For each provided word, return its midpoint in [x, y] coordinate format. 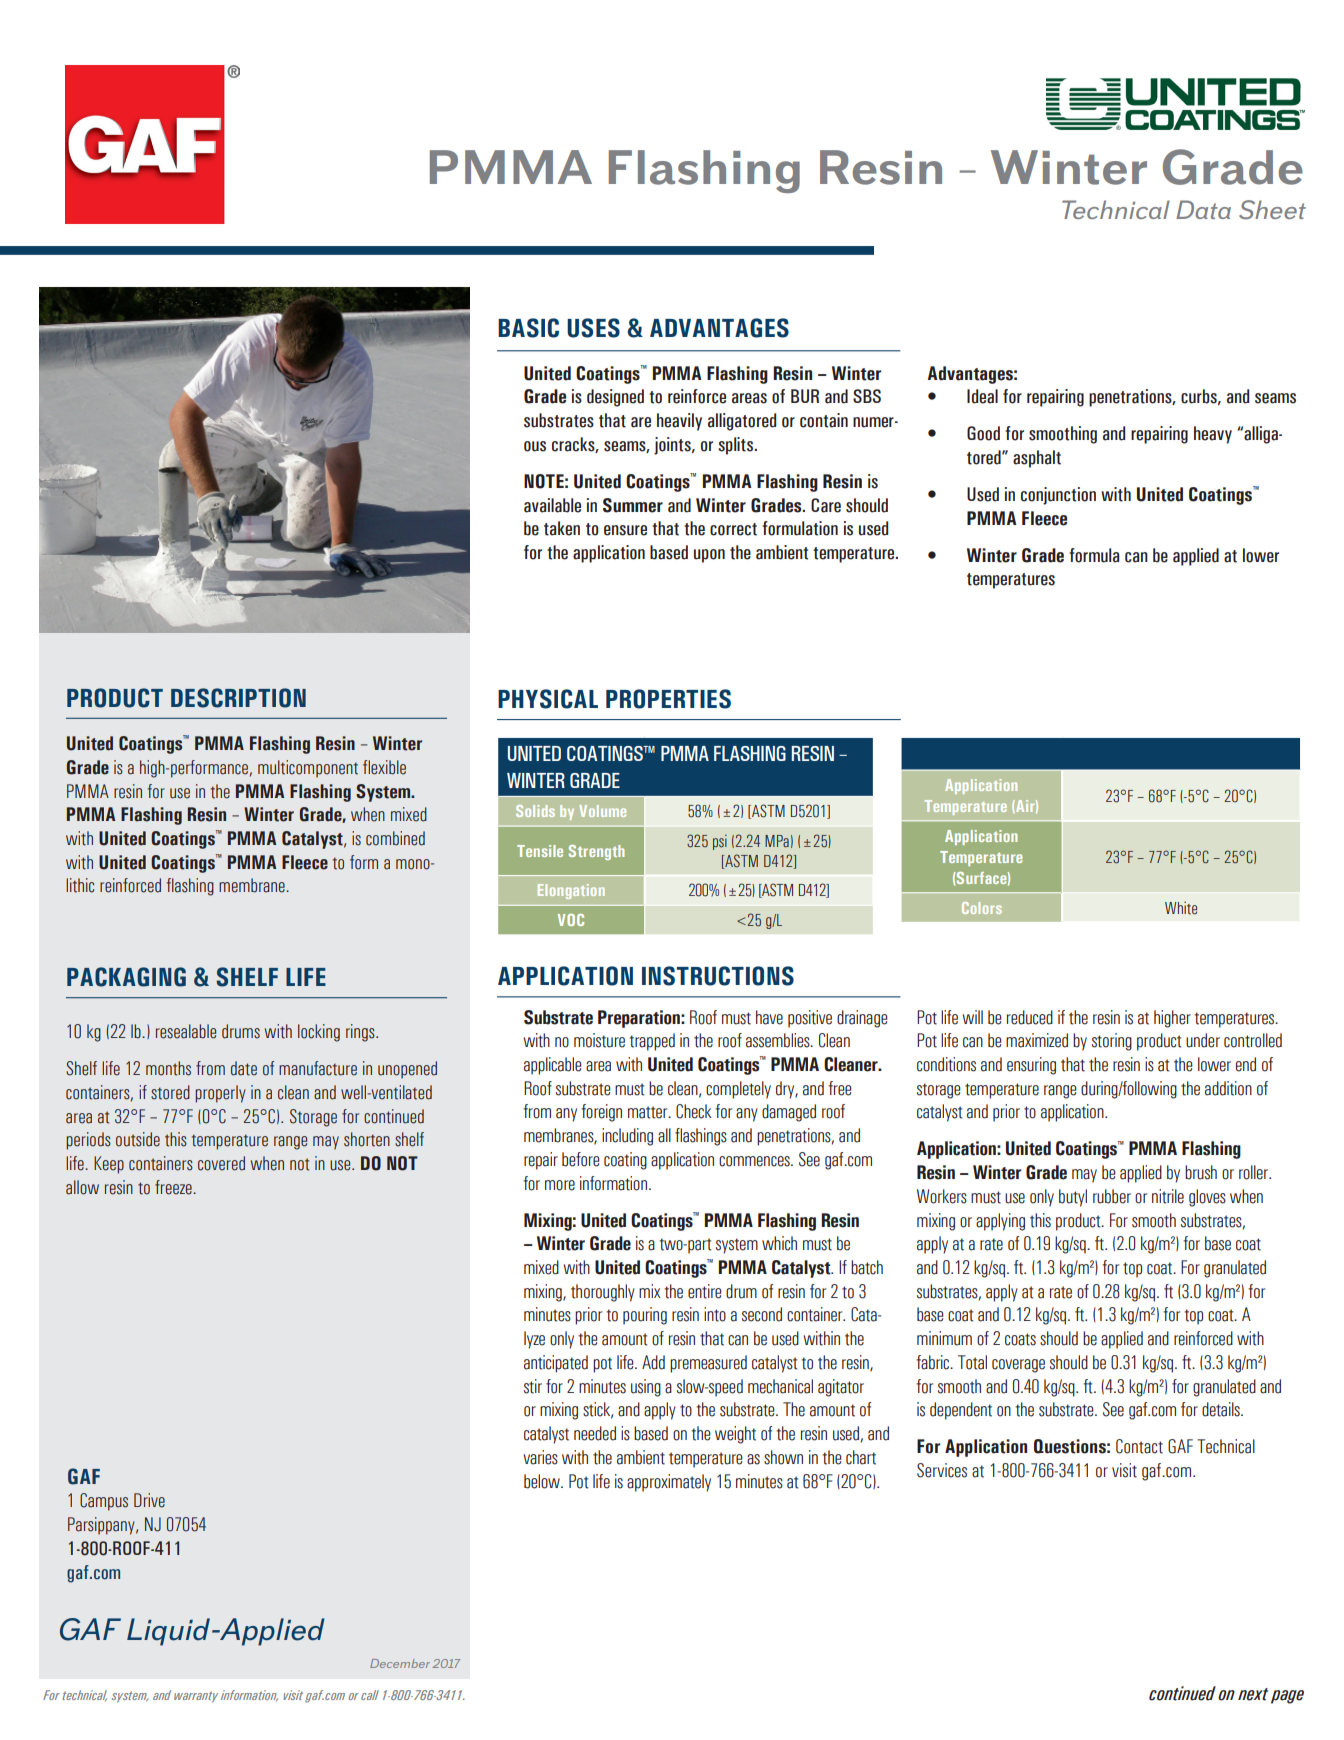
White [1181, 908]
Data [1203, 209]
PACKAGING [126, 977]
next [1253, 1694]
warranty [196, 1697]
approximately [669, 1483]
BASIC [528, 328]
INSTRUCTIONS [718, 976]
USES [593, 328]
